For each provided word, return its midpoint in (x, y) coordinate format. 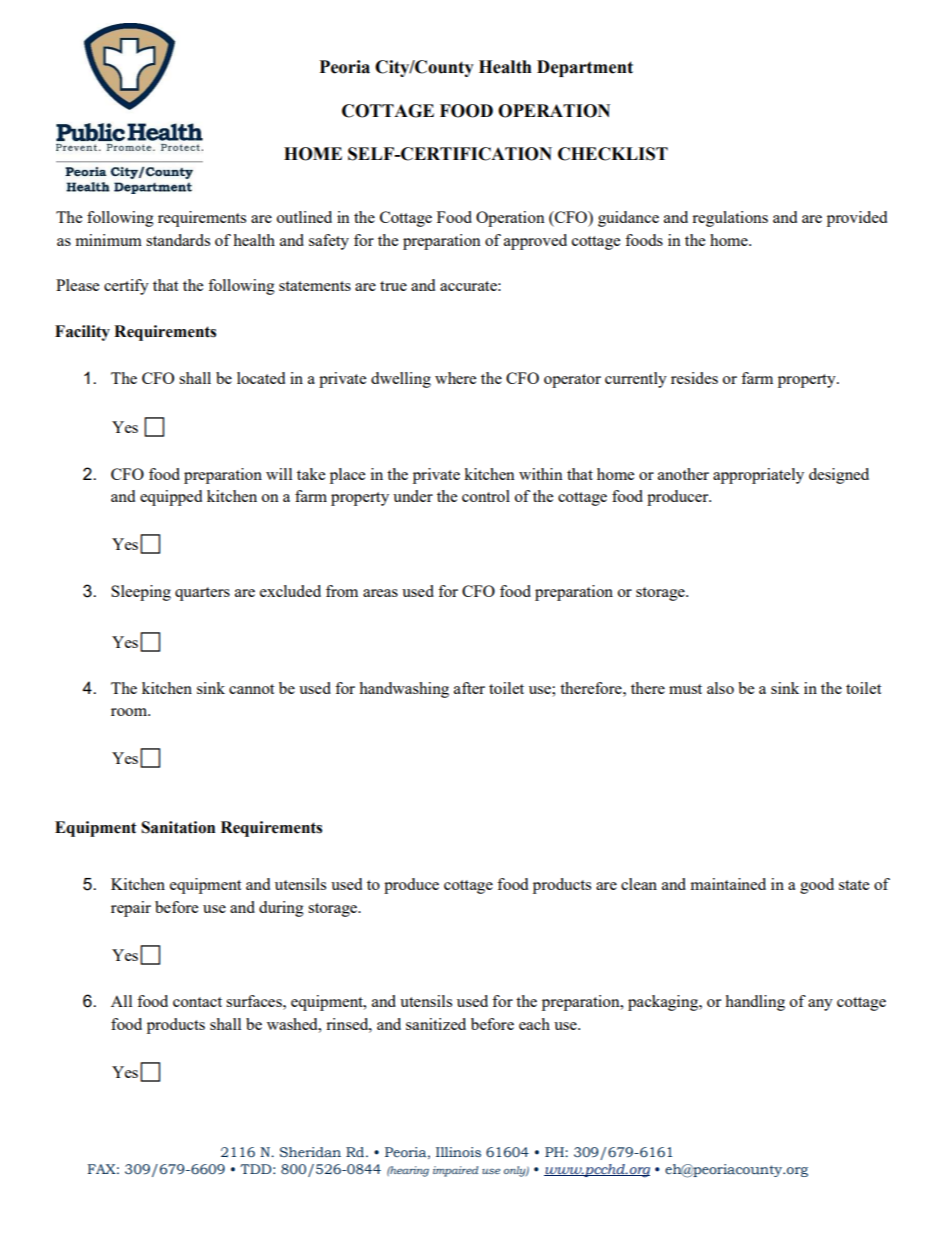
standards (178, 240)
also (720, 688)
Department (585, 68)
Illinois (458, 1152)
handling (755, 1003)
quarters (202, 594)
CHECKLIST (613, 154)
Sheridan (310, 1152)
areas (380, 593)
